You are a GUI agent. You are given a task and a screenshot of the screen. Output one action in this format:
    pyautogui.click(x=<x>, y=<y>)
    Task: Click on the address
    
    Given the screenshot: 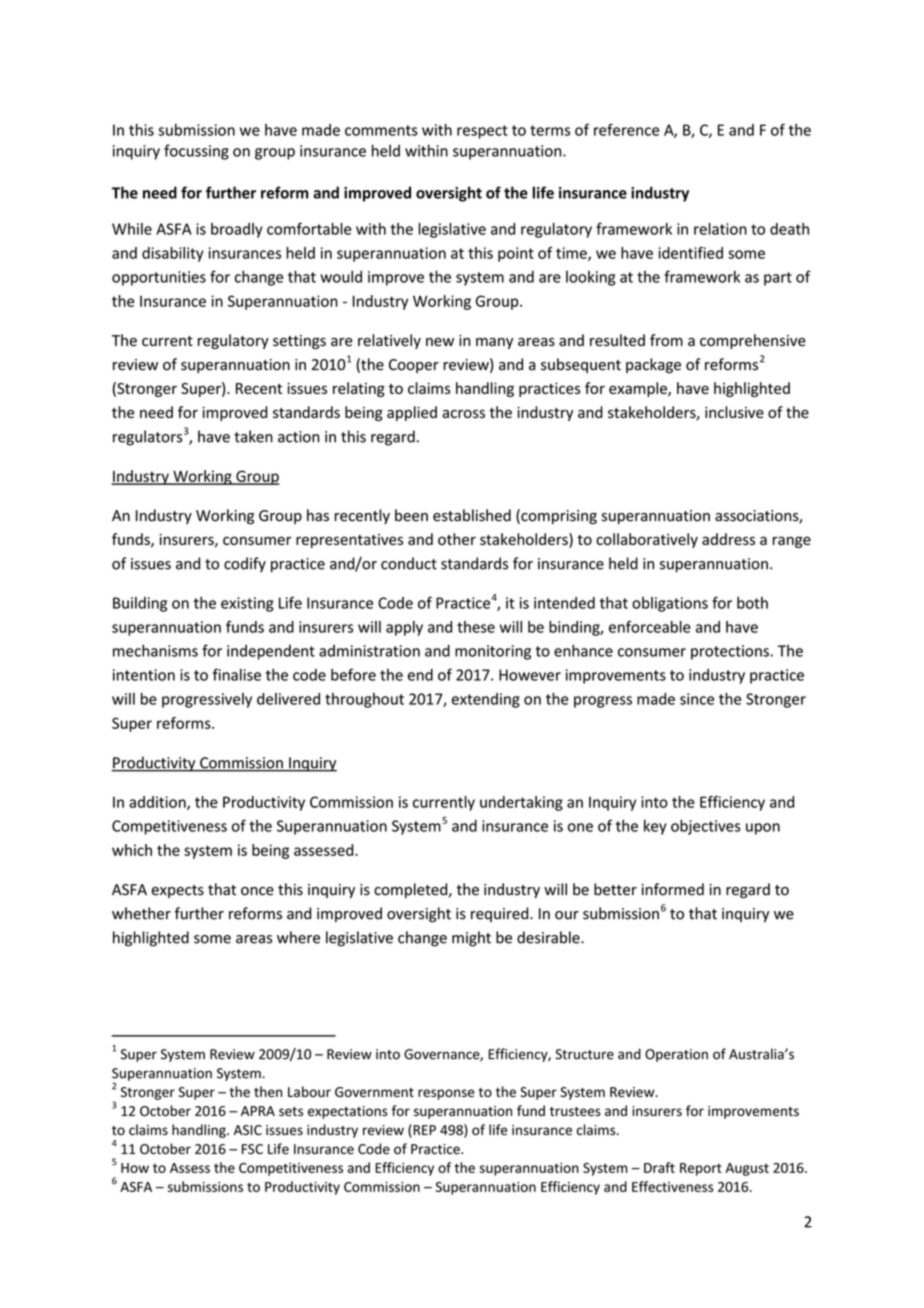 What is the action you would take?
    pyautogui.click(x=728, y=539)
